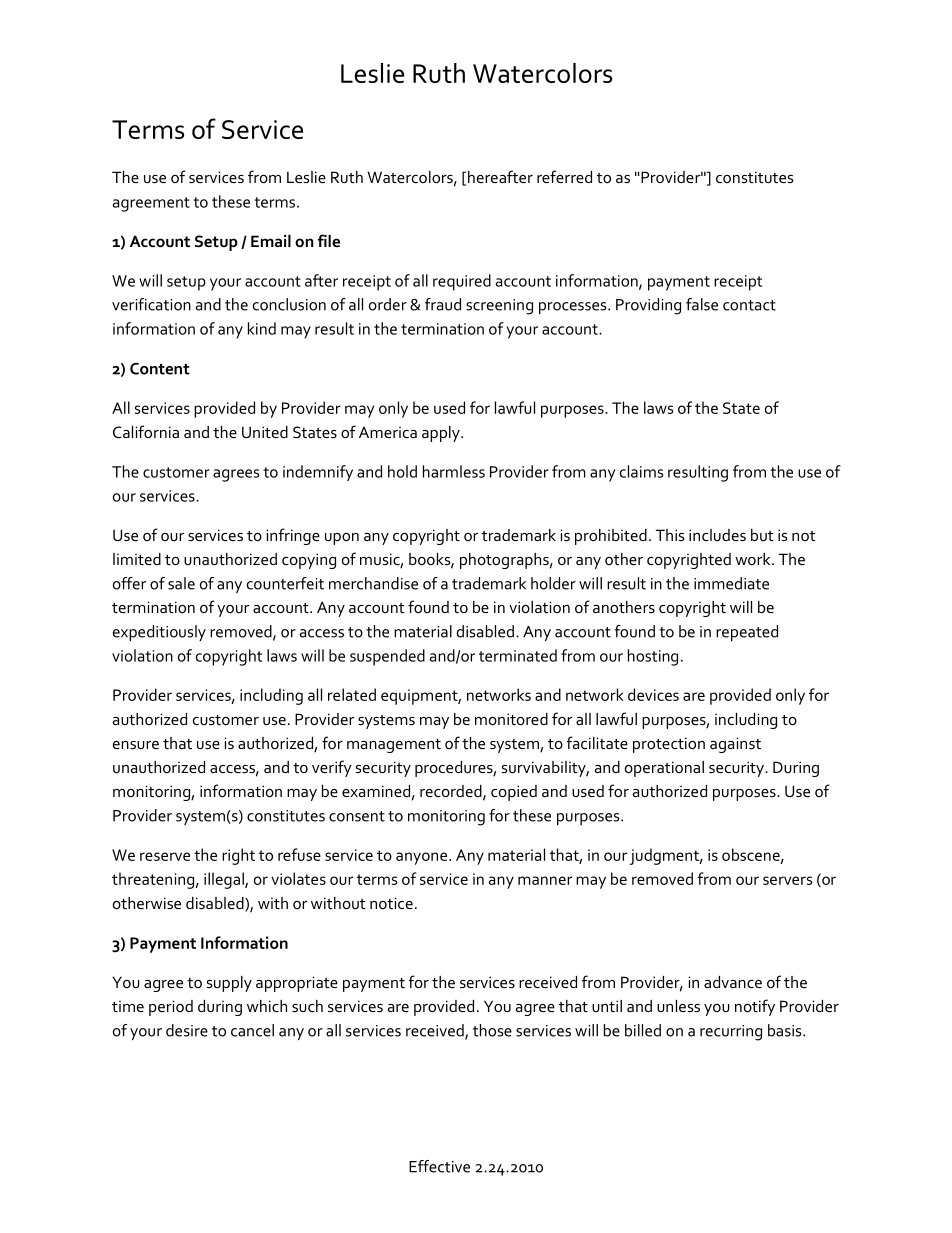  Describe the element at coordinates (702, 304) in the image. I see `false` at that location.
